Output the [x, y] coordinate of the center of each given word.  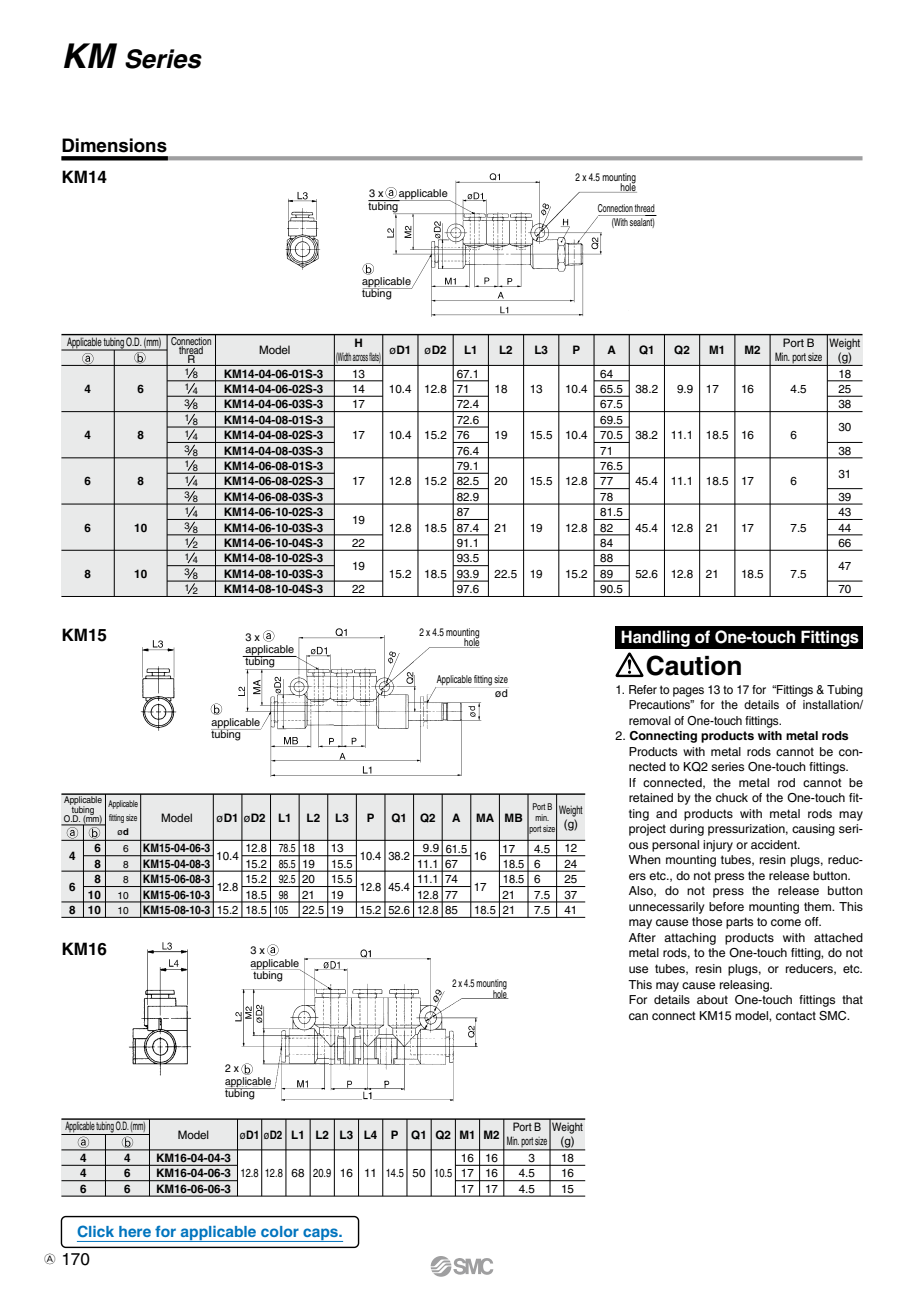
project [647, 830]
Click [95, 1231]
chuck [732, 797]
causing [813, 830]
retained [651, 797]
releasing [745, 986]
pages [688, 692]
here [135, 1231]
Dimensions [114, 145]
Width [343, 357]
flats [375, 358]
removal [650, 720]
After [642, 937]
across [360, 358]
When [645, 859]
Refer [643, 689]
